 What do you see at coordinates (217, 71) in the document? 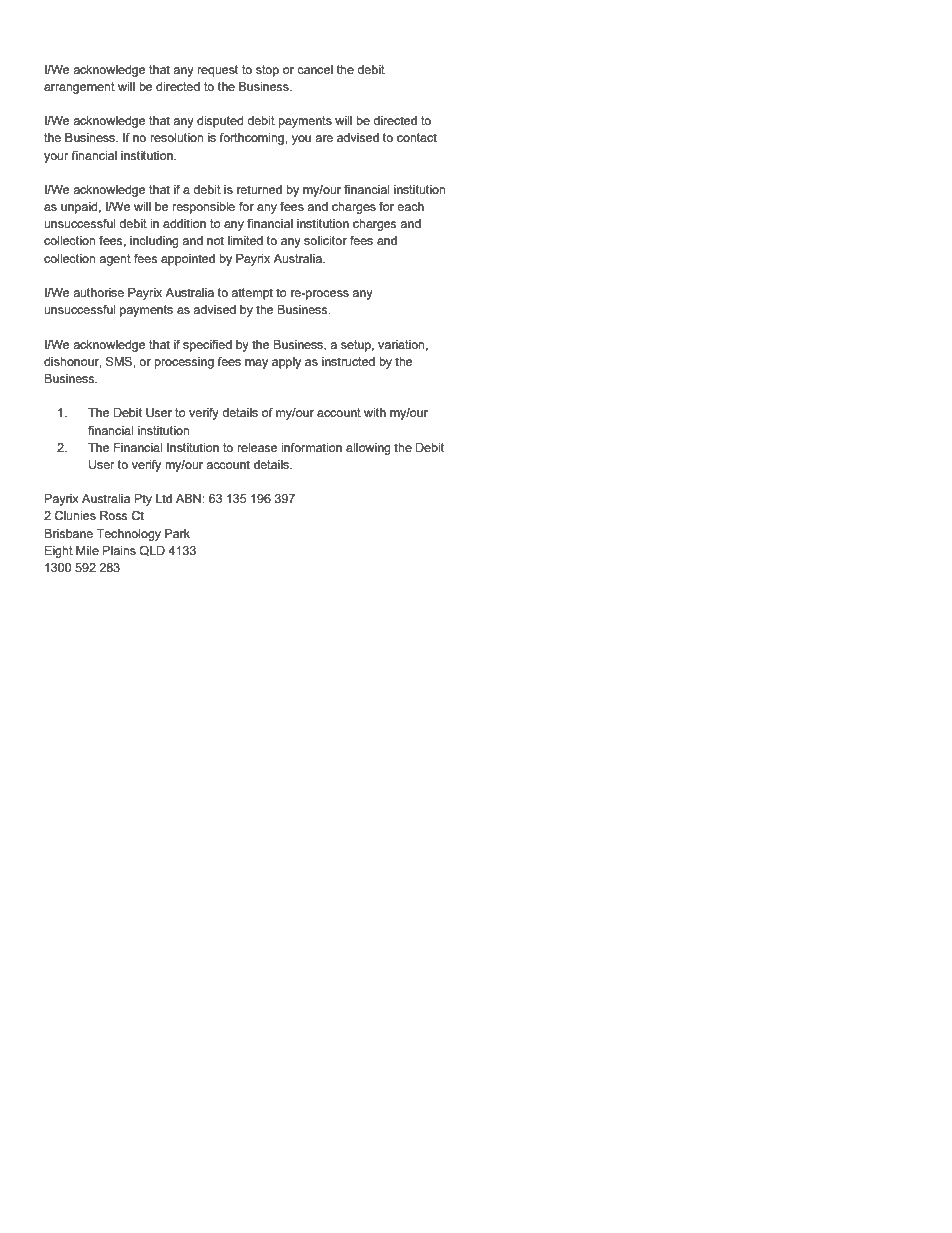
I see `request` at bounding box center [217, 71].
